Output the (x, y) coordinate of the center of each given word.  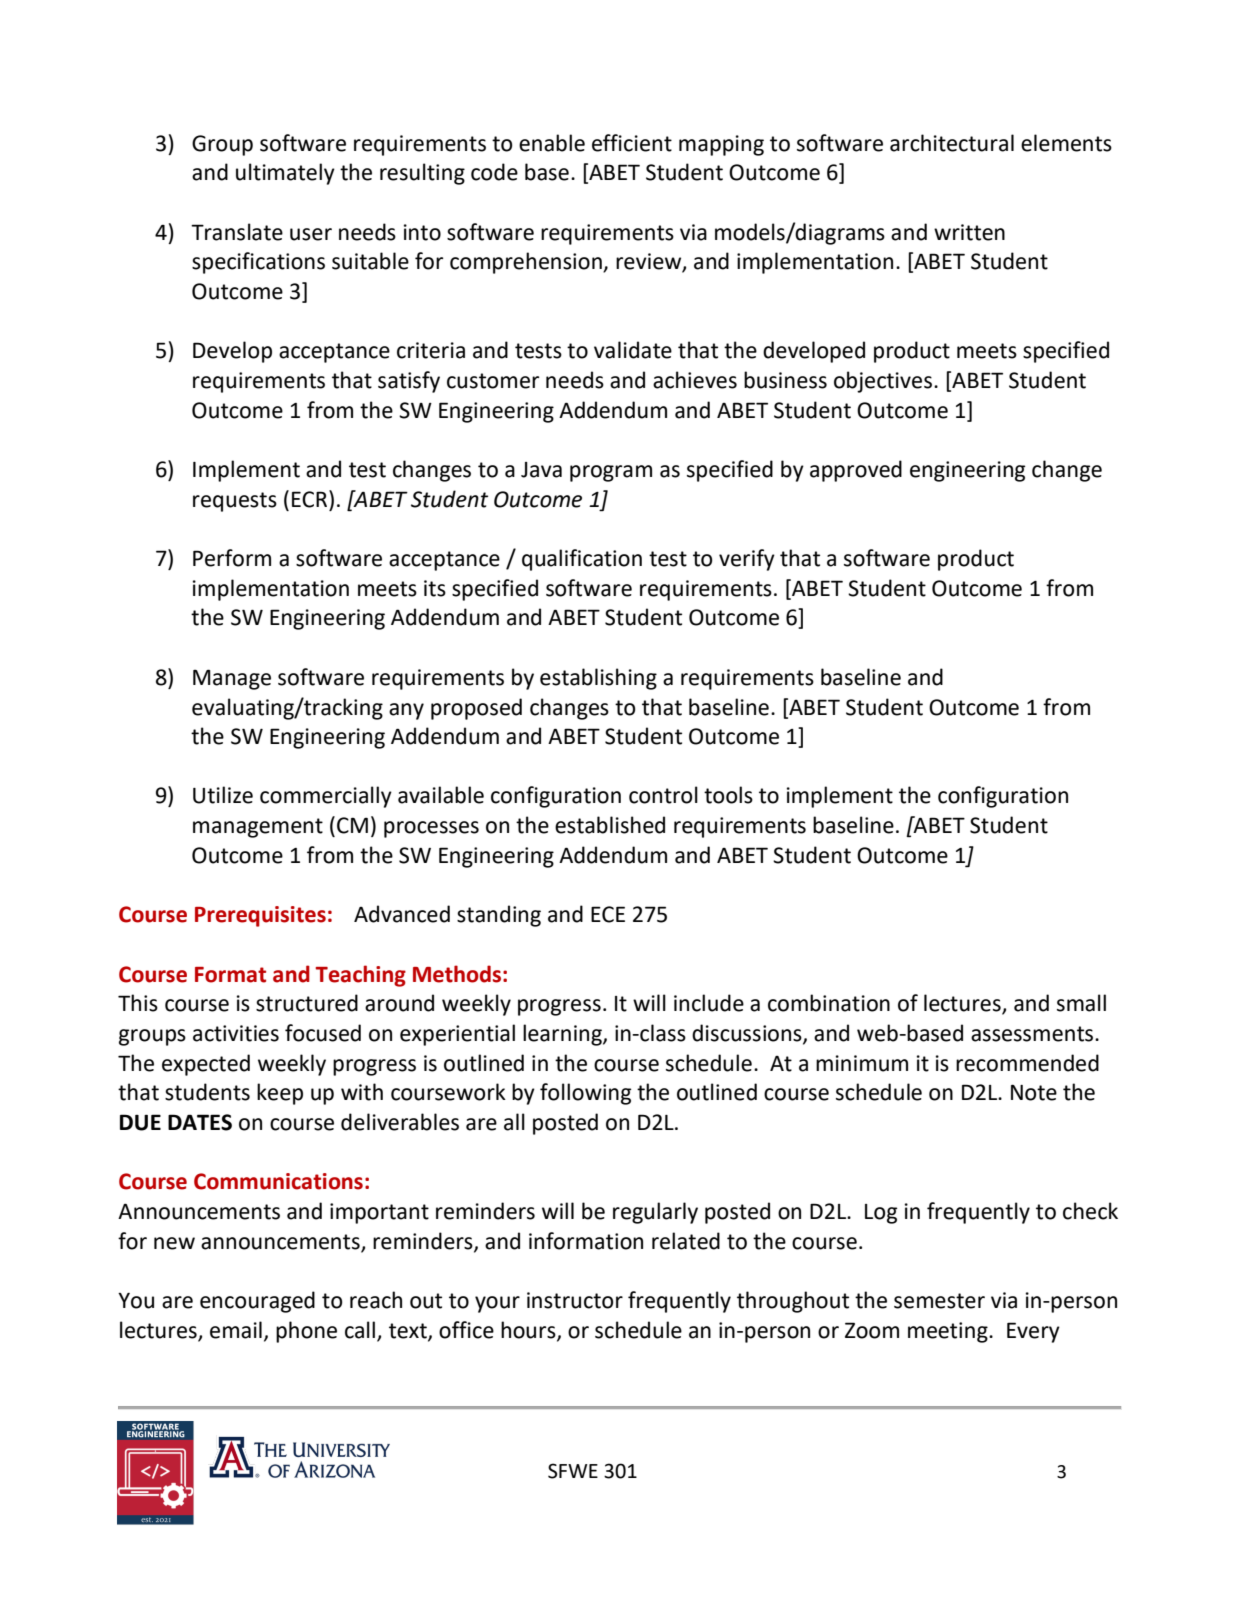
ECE (608, 914)
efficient (632, 143)
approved (856, 471)
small (1081, 1003)
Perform (232, 558)
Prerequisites (260, 916)
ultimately (285, 174)
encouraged (257, 1302)
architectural (952, 143)
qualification (582, 560)
